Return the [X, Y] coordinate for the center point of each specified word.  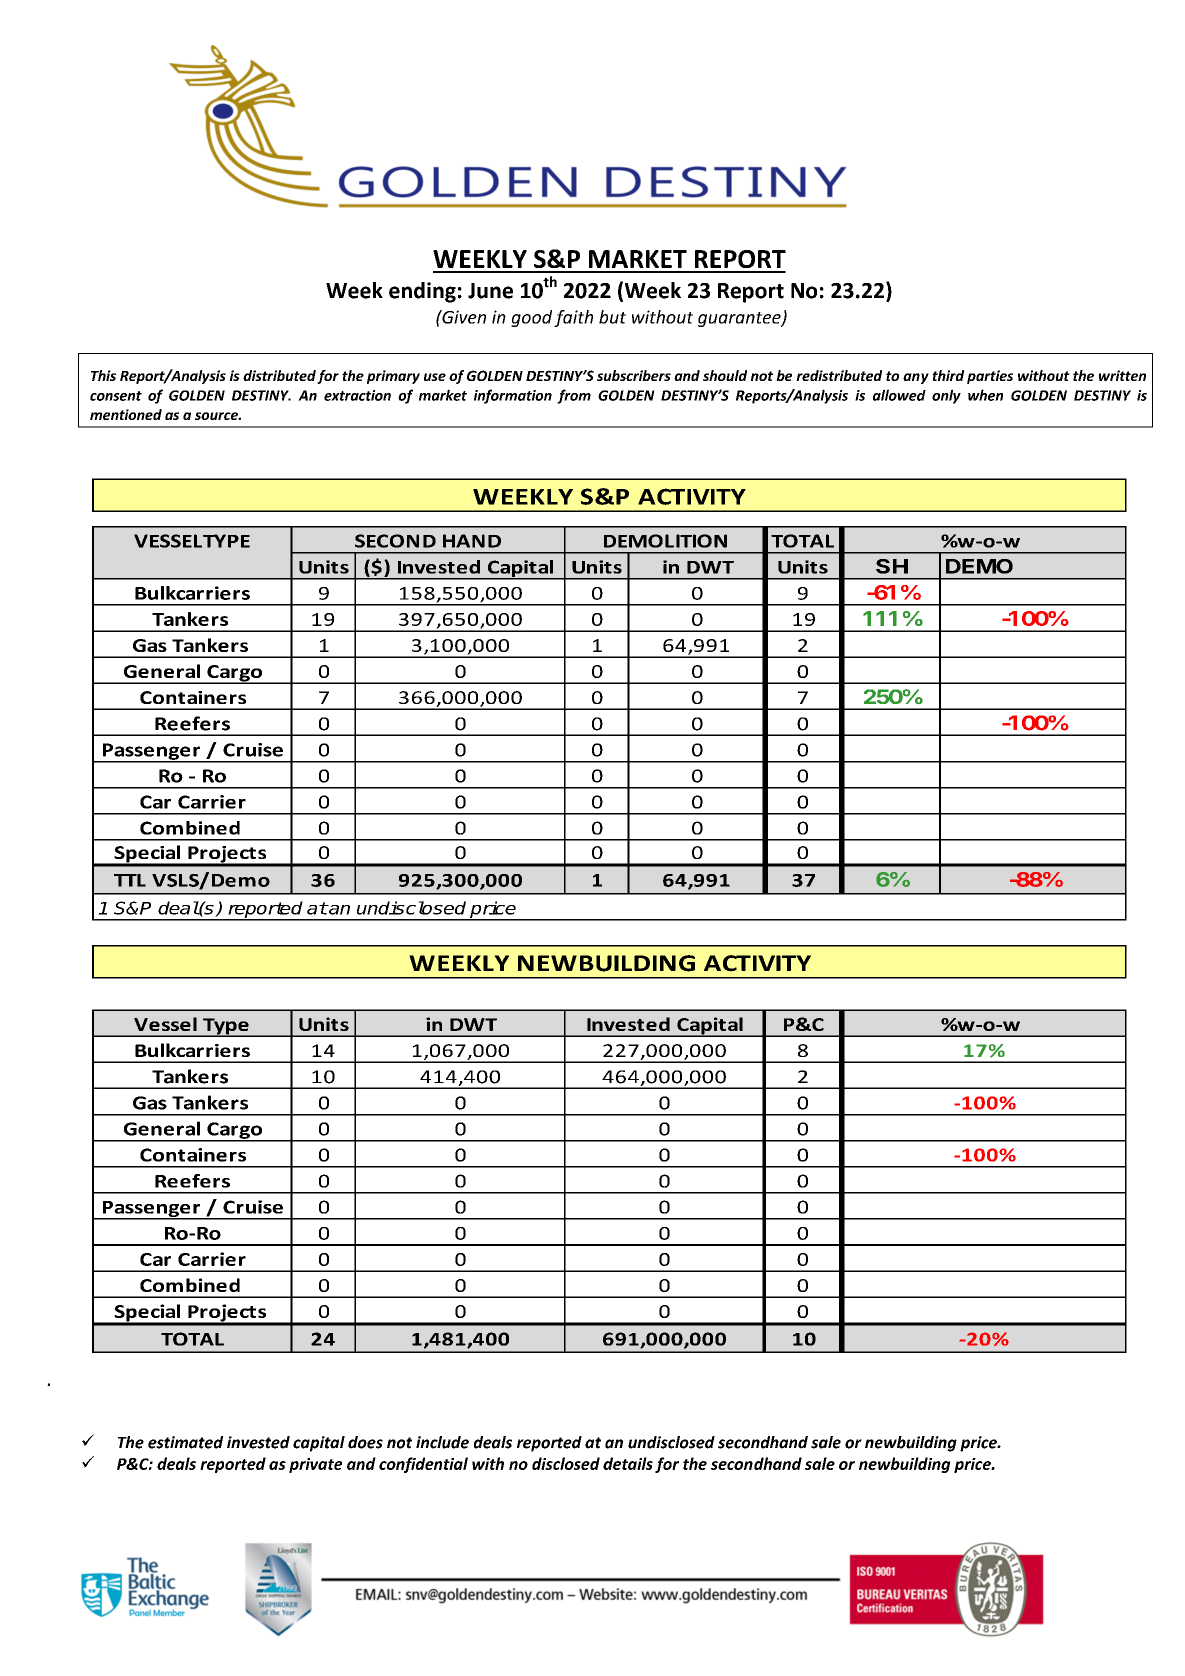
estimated [185, 1442]
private [315, 1465]
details [628, 1463]
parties [990, 377]
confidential [423, 1465]
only [946, 396]
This [103, 375]
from [574, 396]
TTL [130, 880]
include [442, 1442]
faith [573, 318]
